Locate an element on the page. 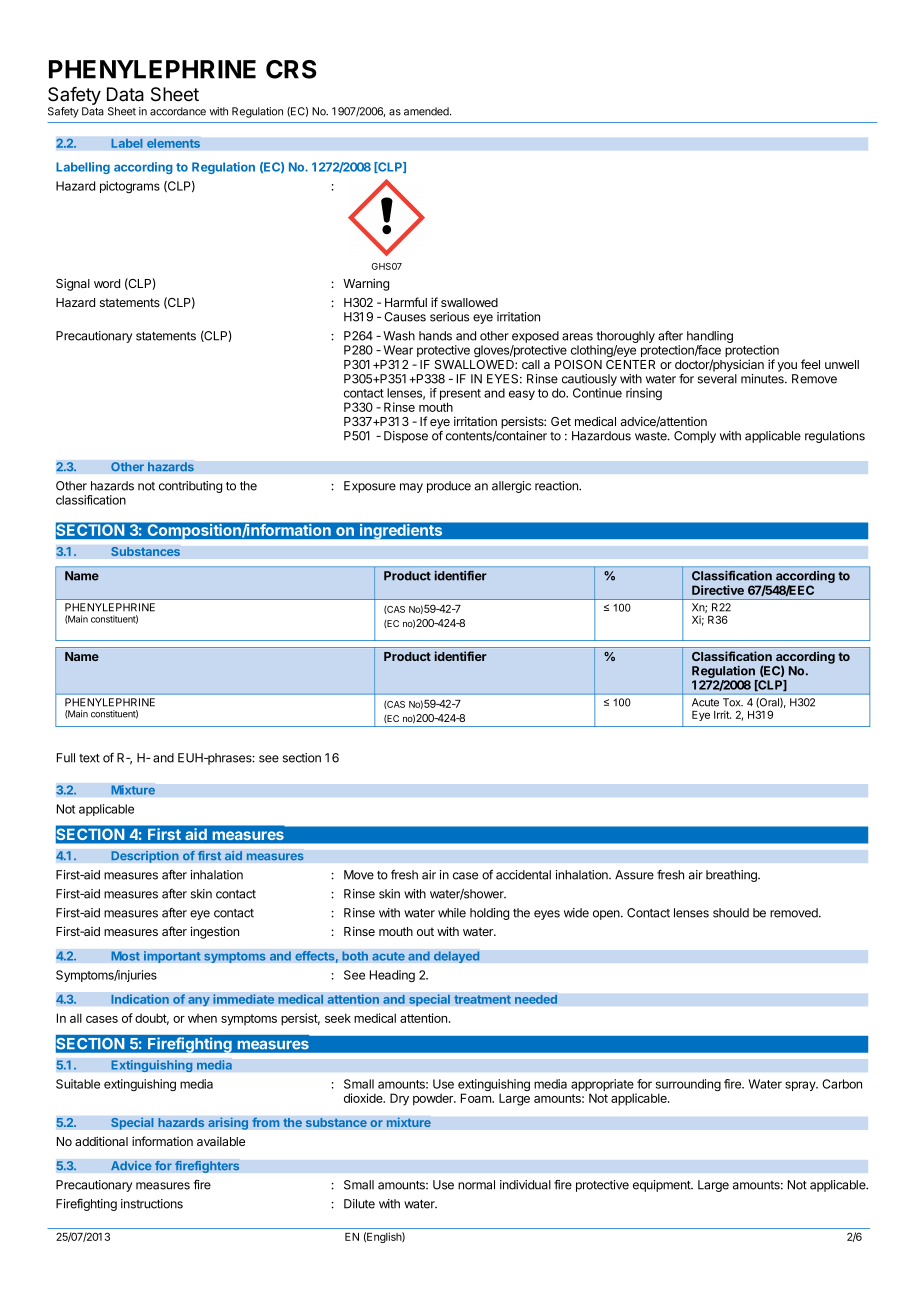 This page has width=924, height=1308. instructions is located at coordinates (152, 1204).
